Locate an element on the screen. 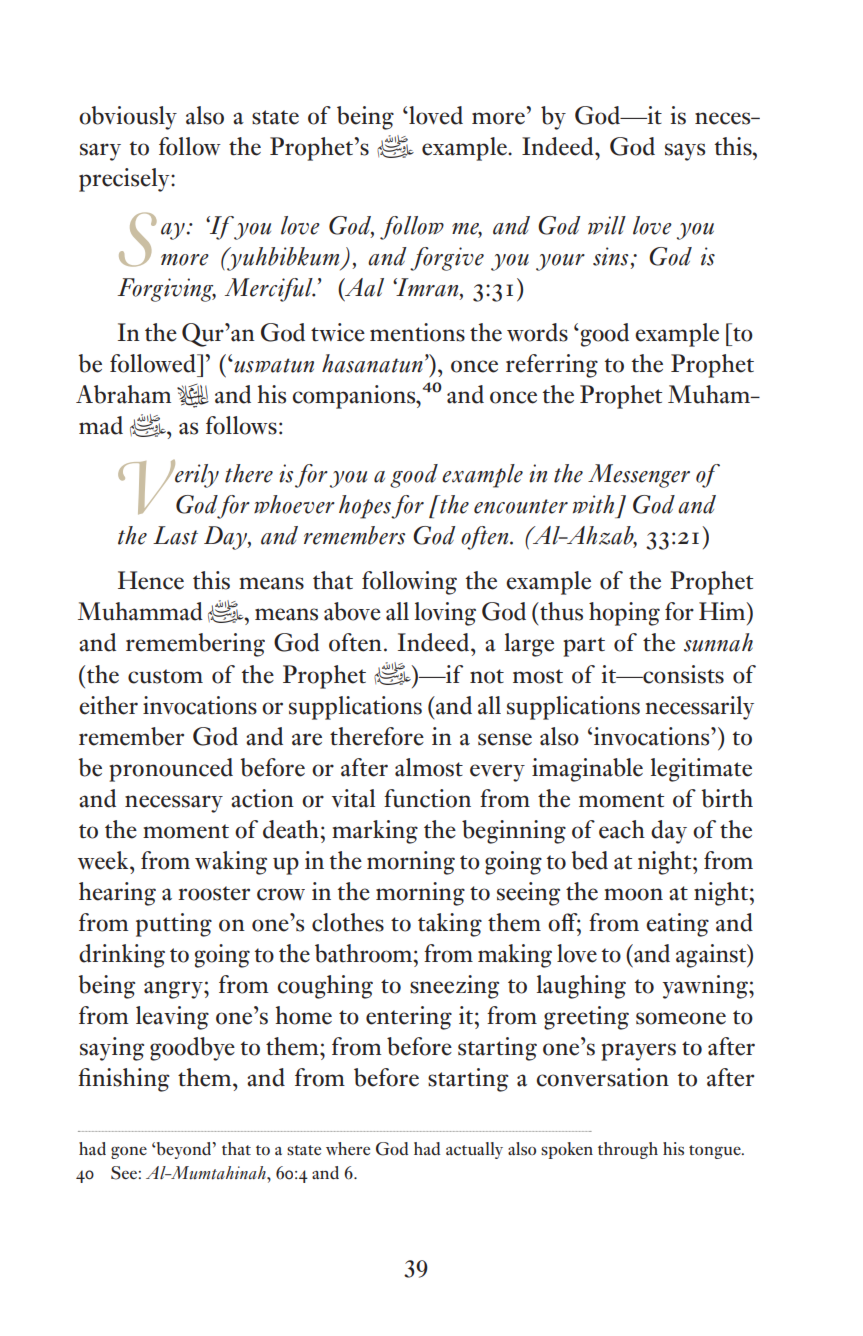 The height and width of the screenshot is (1336, 863). gone is located at coordinates (129, 1152).
